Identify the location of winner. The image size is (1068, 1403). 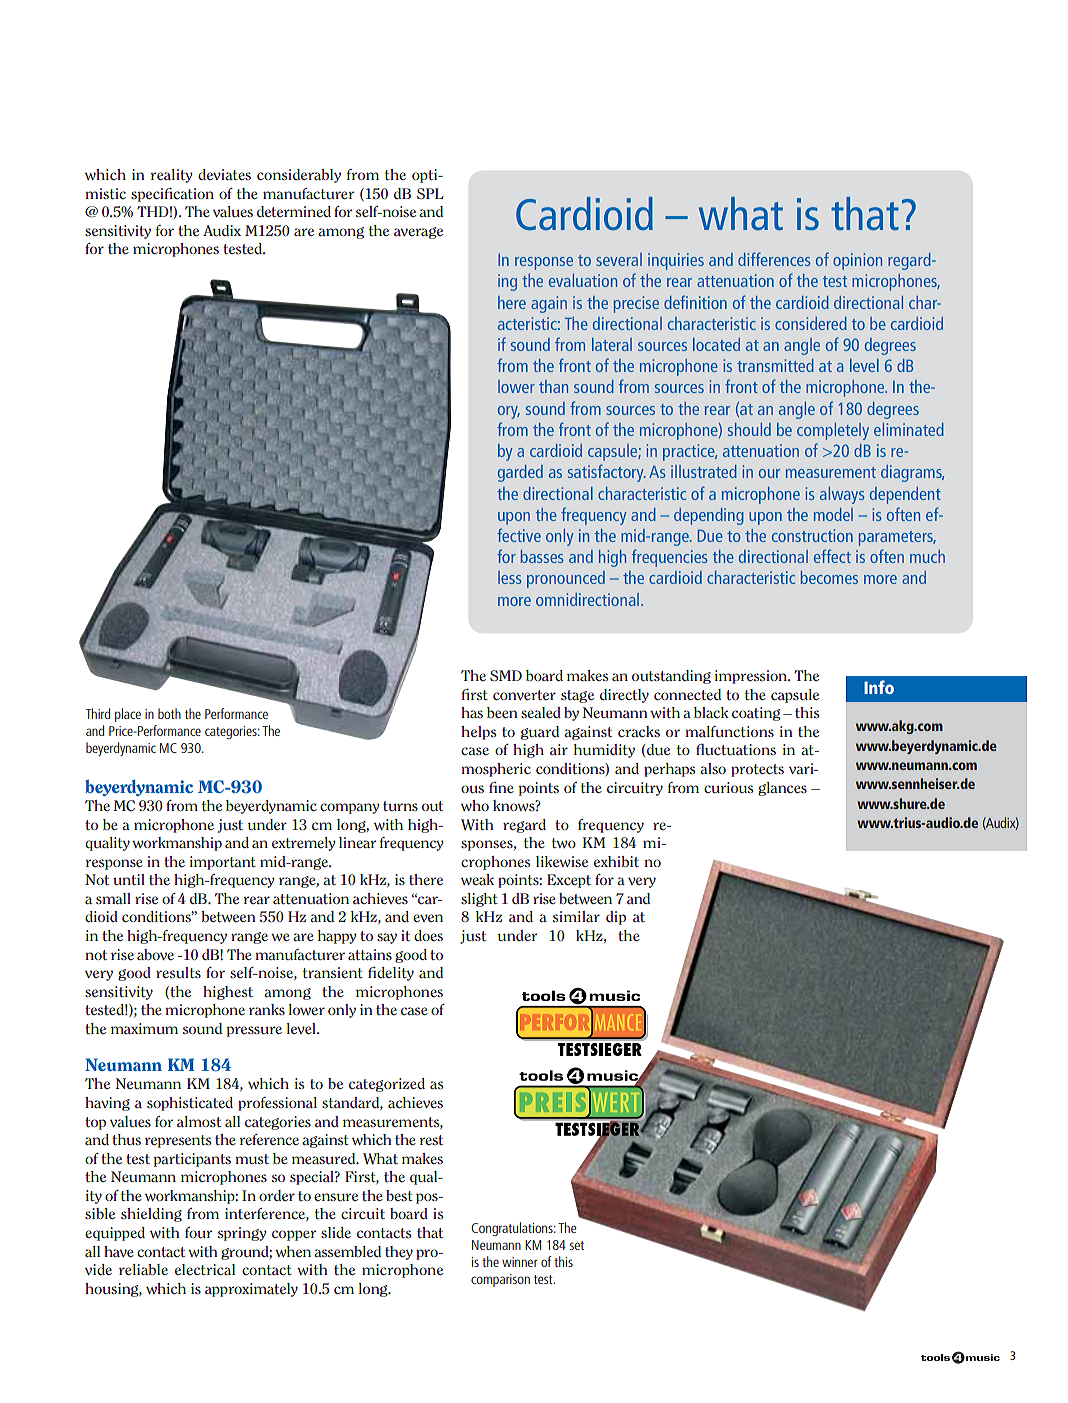
(520, 1262).
